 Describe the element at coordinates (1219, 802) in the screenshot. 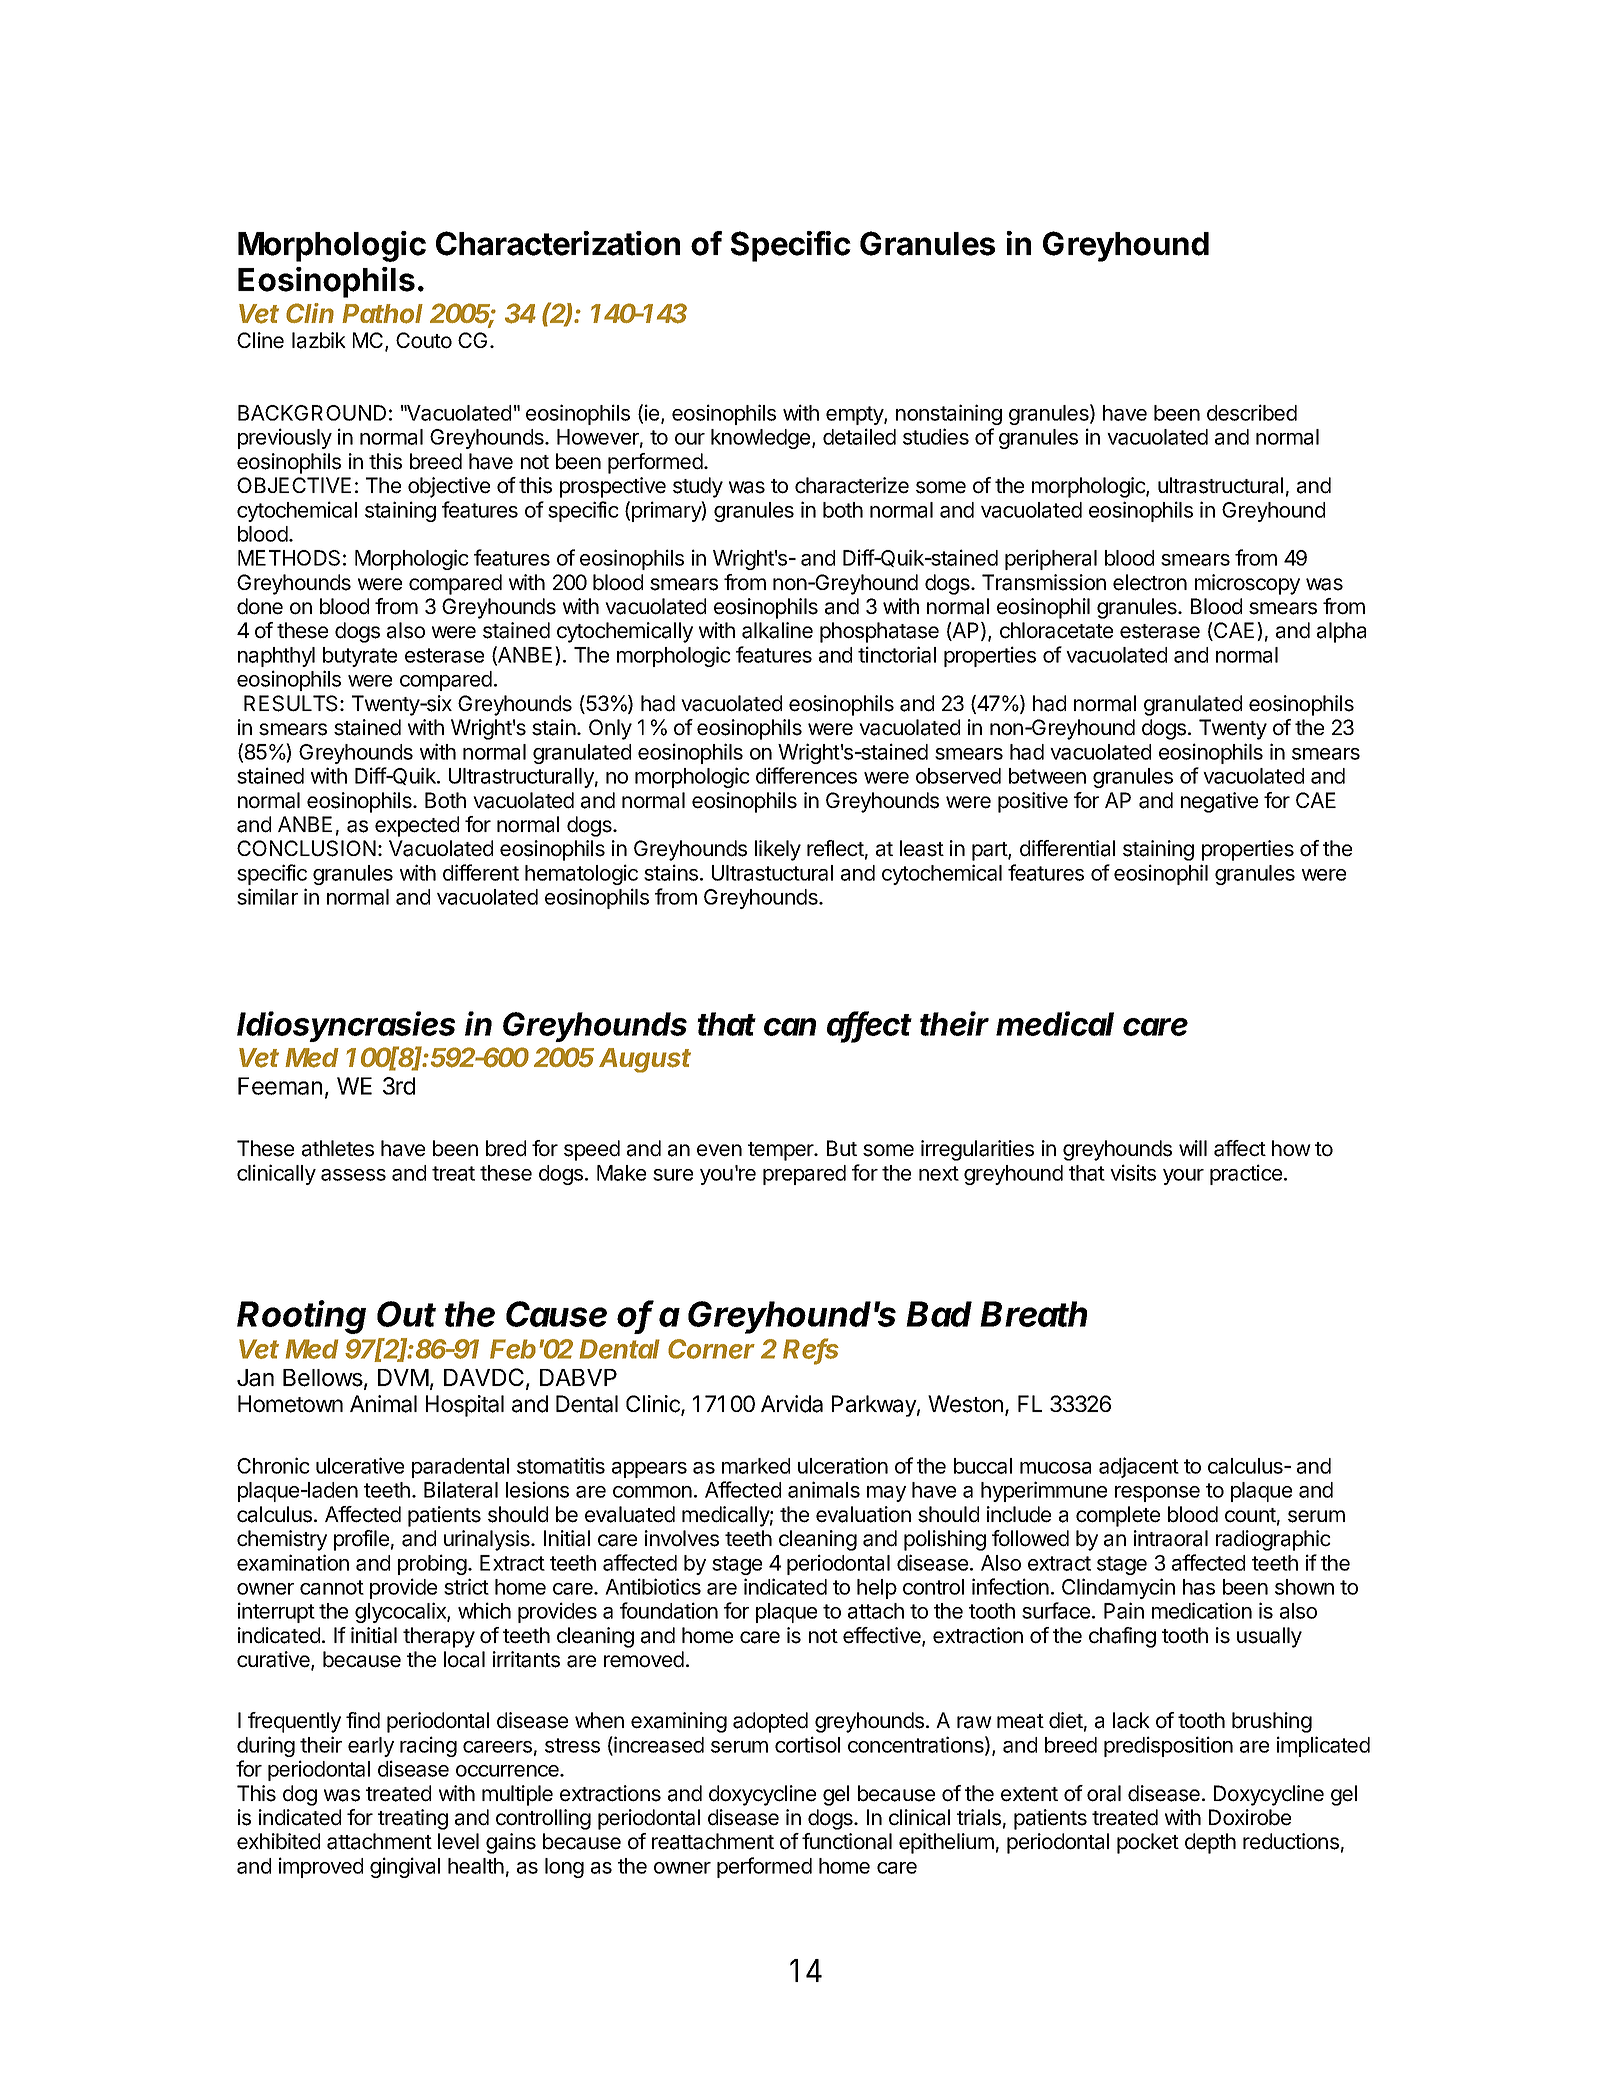

I see `negative` at that location.
